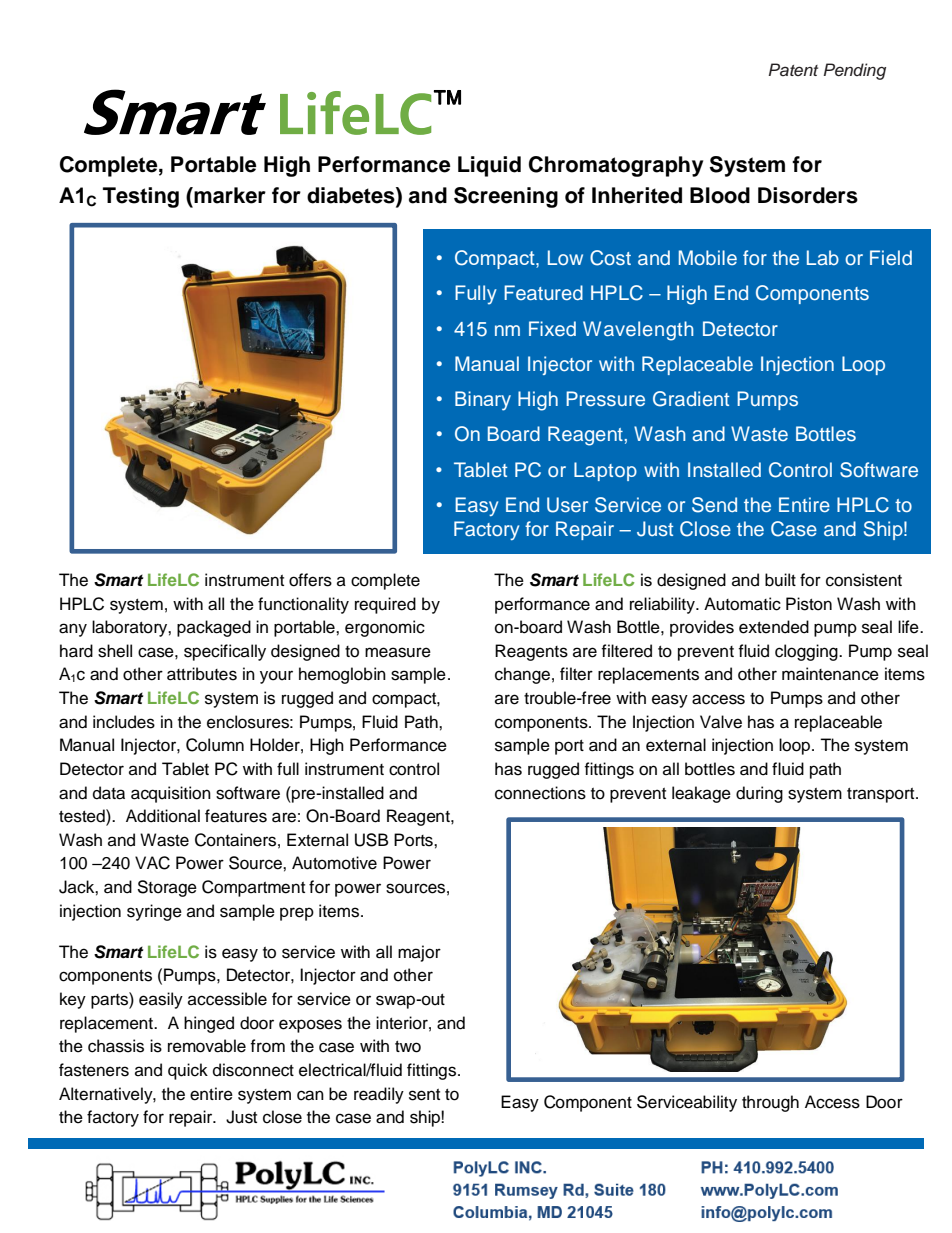 The height and width of the page is (1233, 952). Describe the element at coordinates (188, 1071) in the page. I see `quick` at that location.
